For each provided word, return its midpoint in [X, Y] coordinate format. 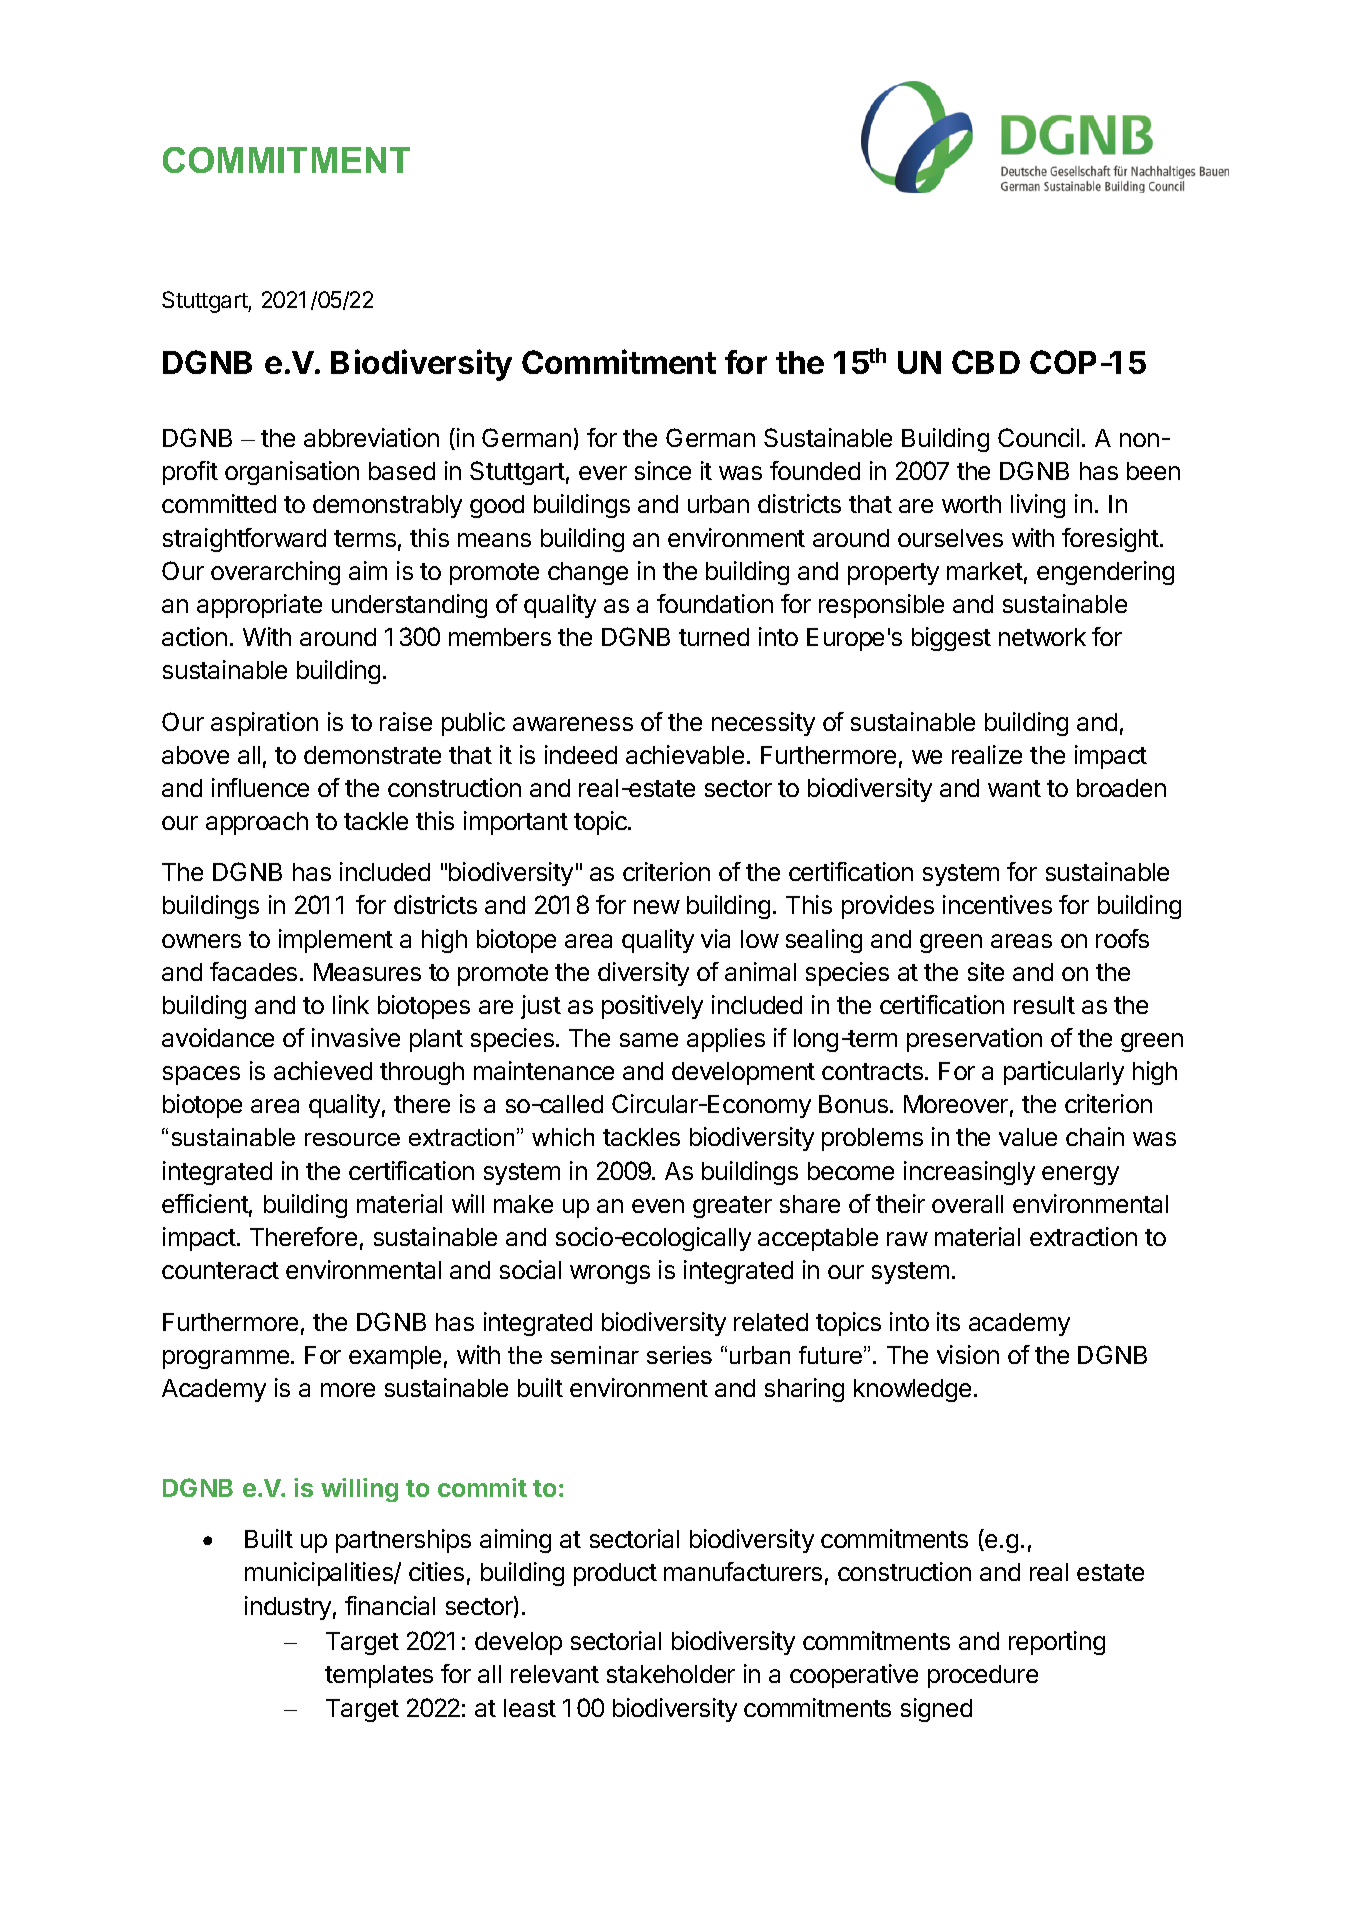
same [649, 1040]
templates [379, 1676]
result [1044, 1005]
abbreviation [371, 437]
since [663, 470]
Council [1038, 437]
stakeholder [671, 1674]
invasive [356, 1037]
